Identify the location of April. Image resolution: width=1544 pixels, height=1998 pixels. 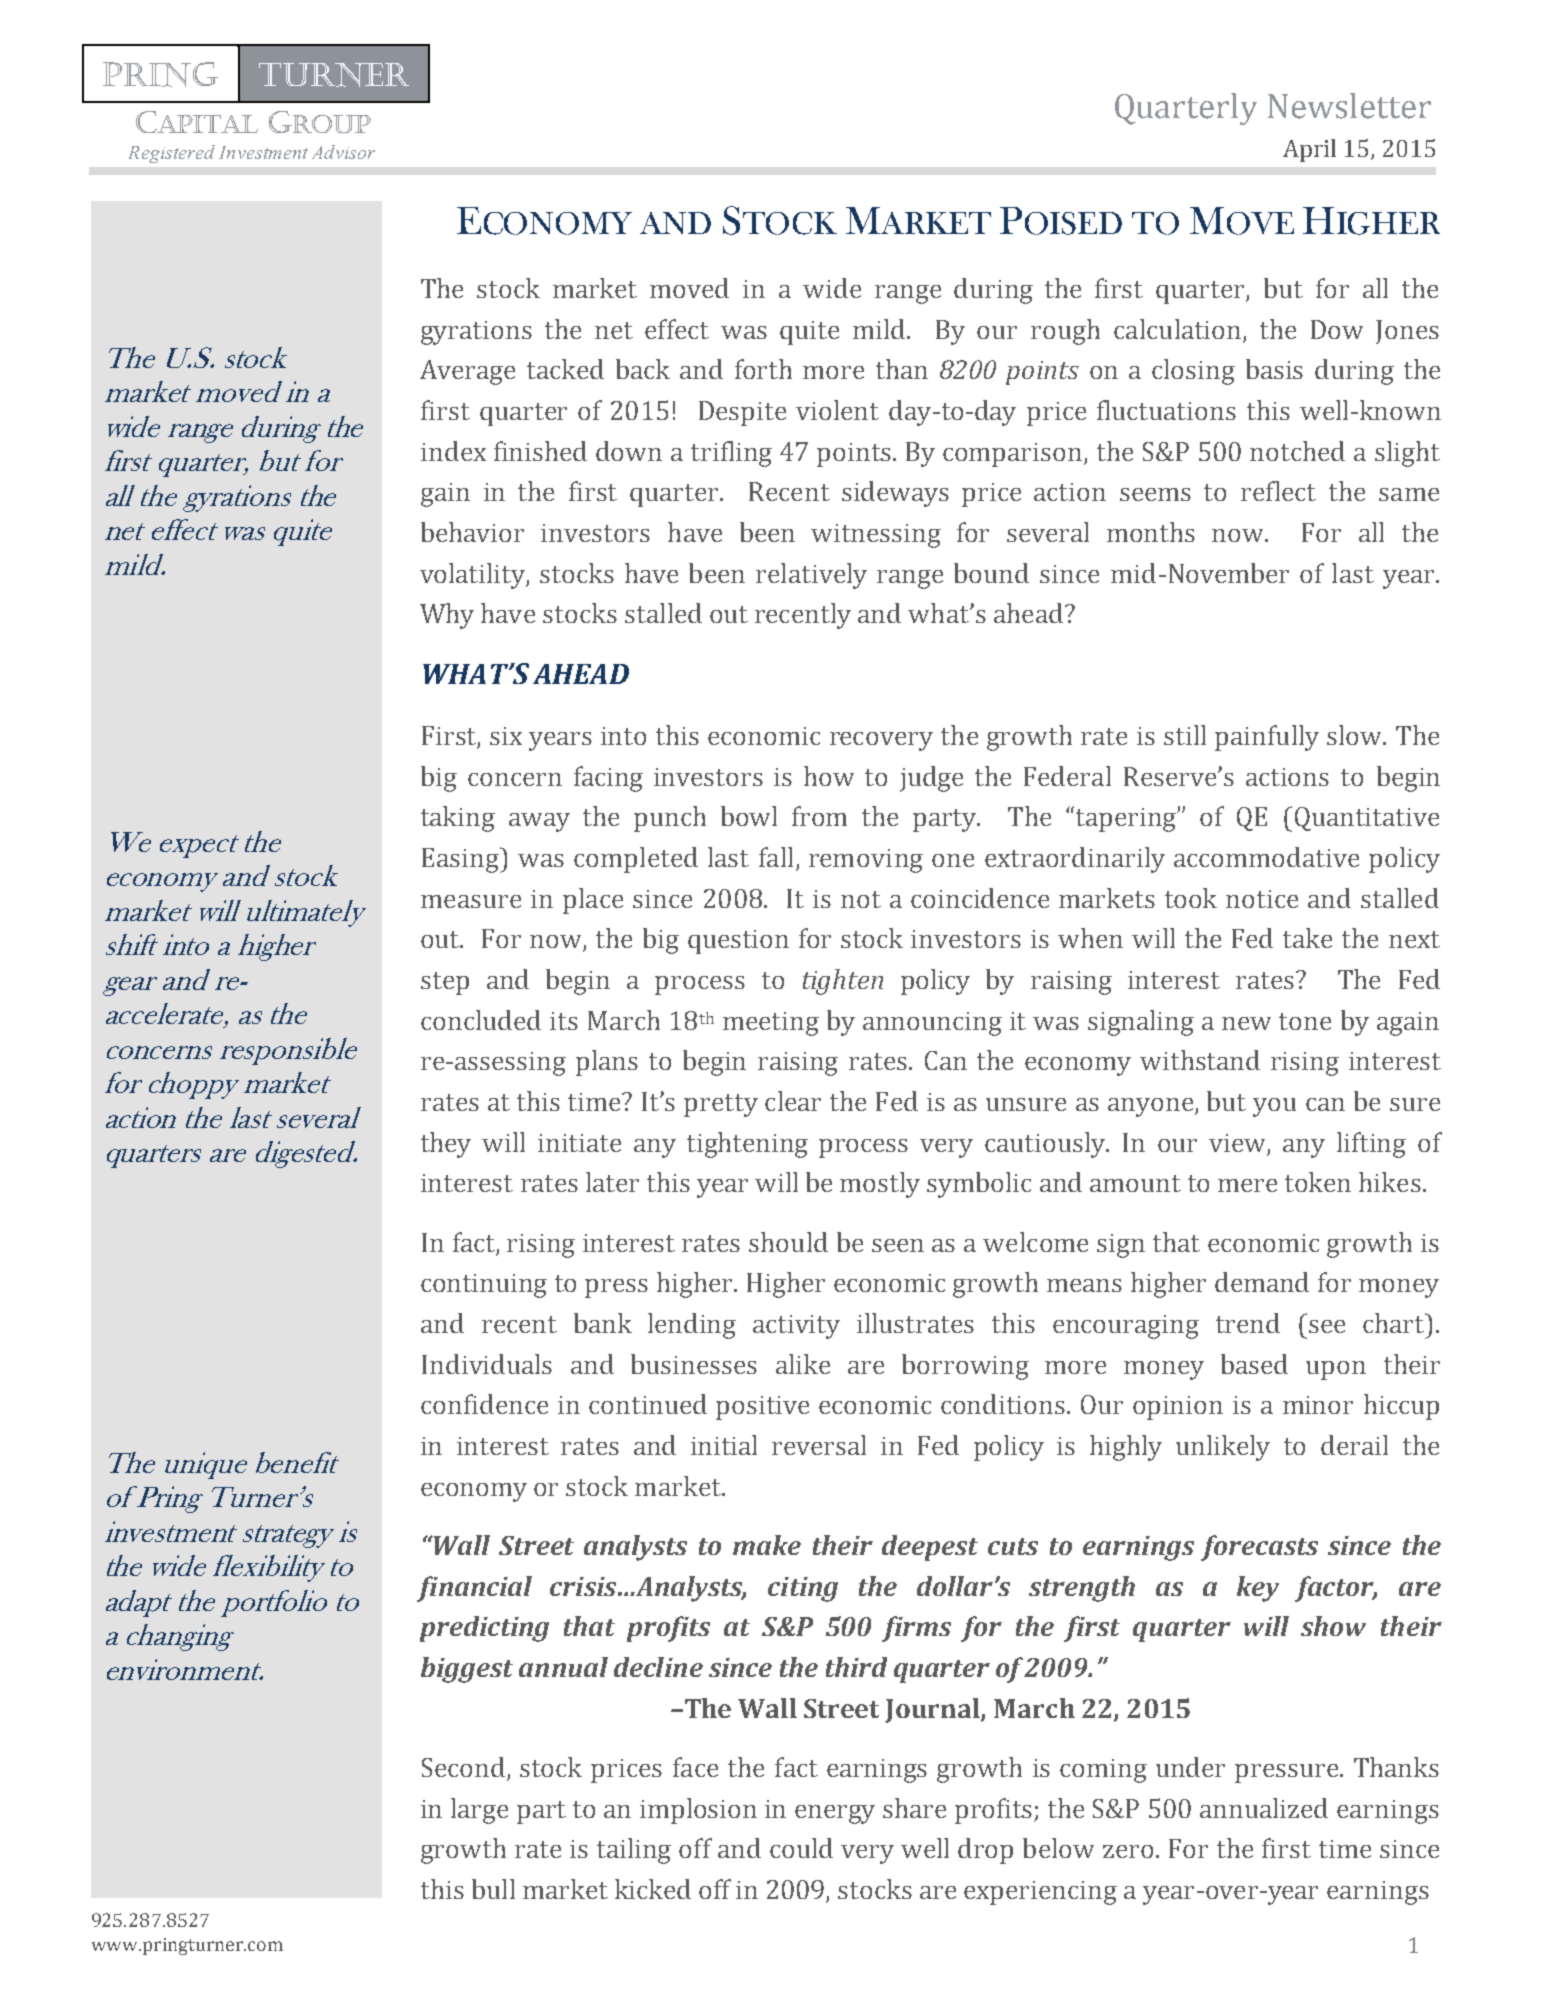
(1309, 150).
